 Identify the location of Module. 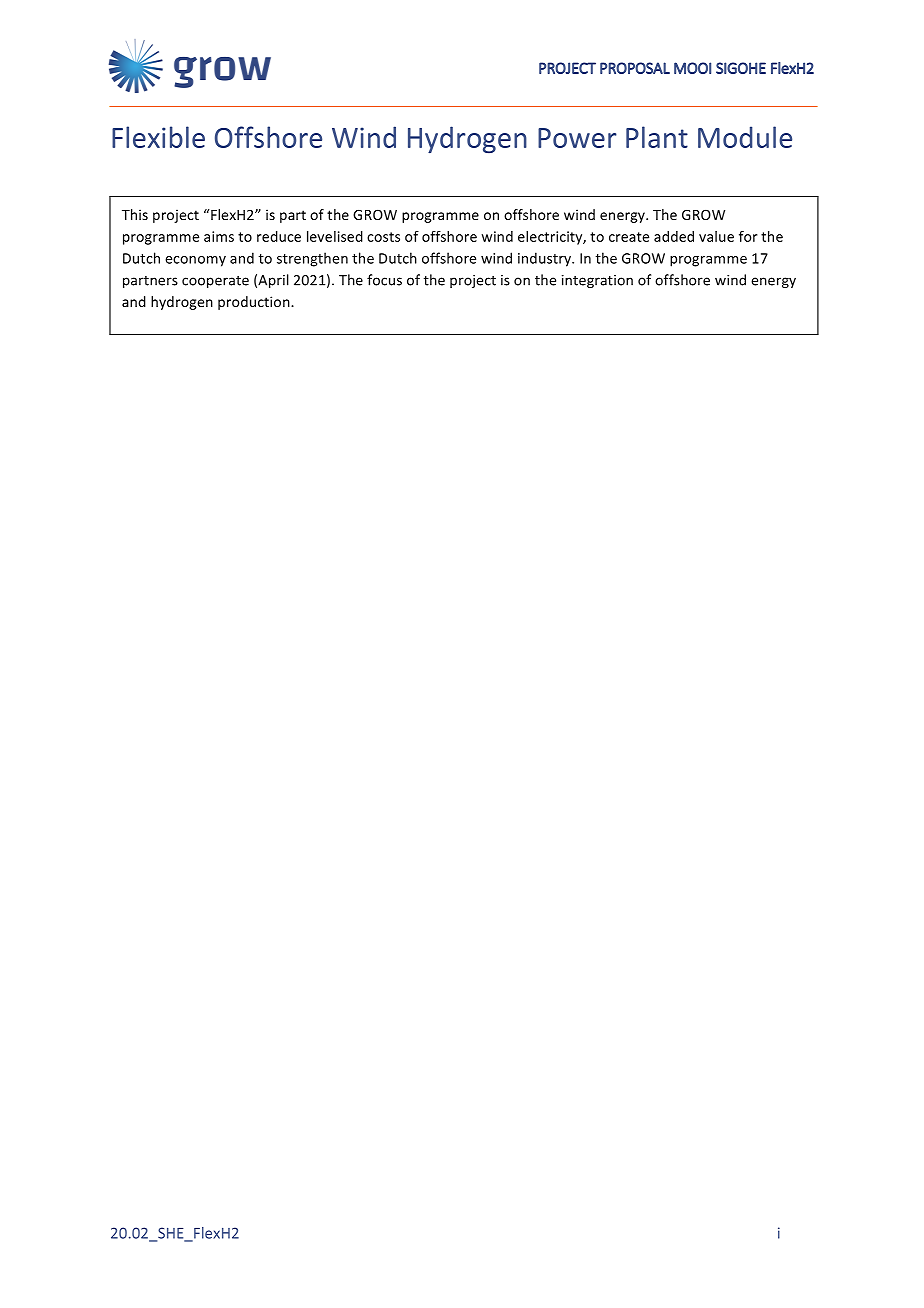
(745, 137).
